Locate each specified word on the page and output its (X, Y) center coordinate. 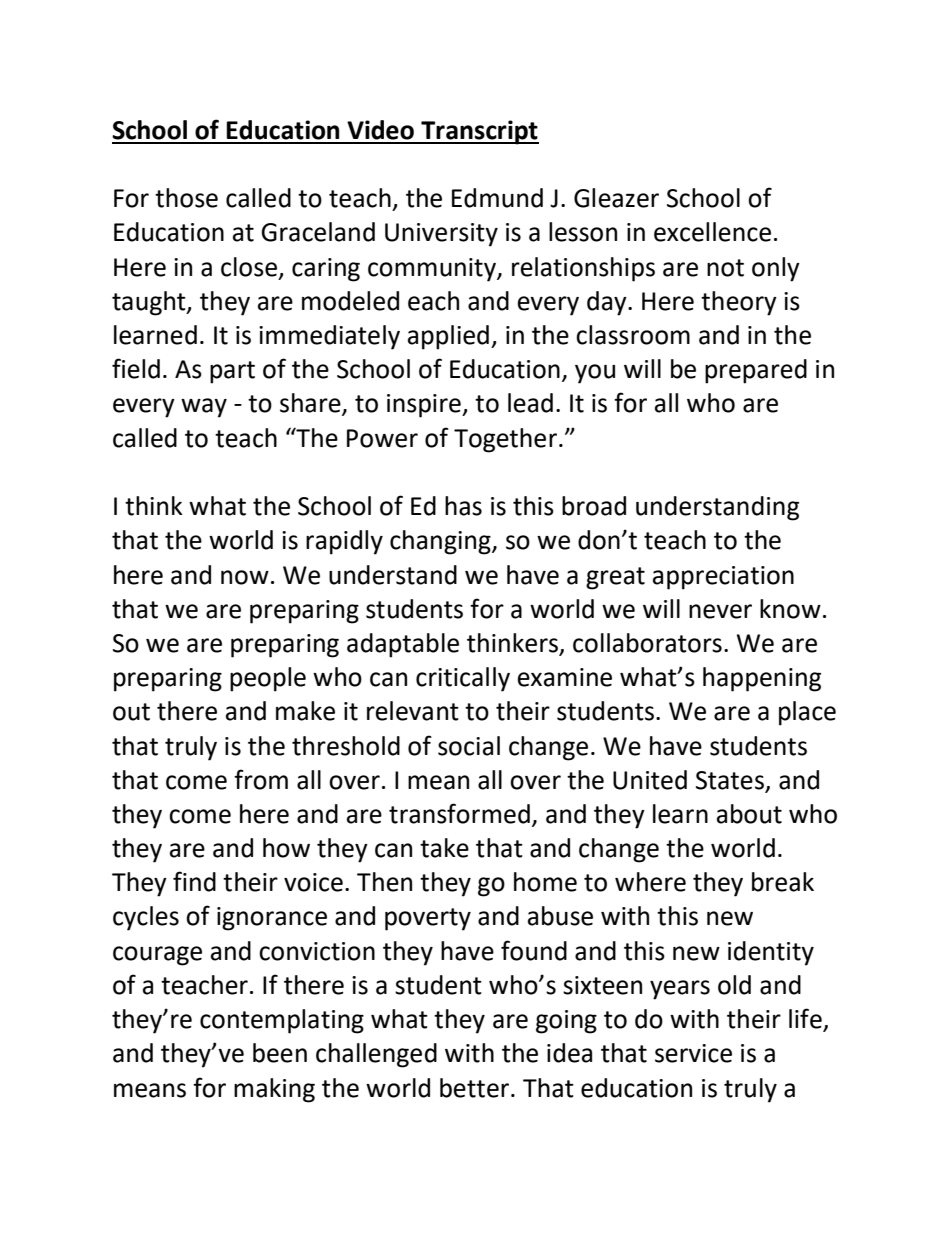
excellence (712, 232)
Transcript (479, 132)
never (720, 611)
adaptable (403, 645)
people (268, 679)
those (186, 198)
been (280, 1053)
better (476, 1088)
